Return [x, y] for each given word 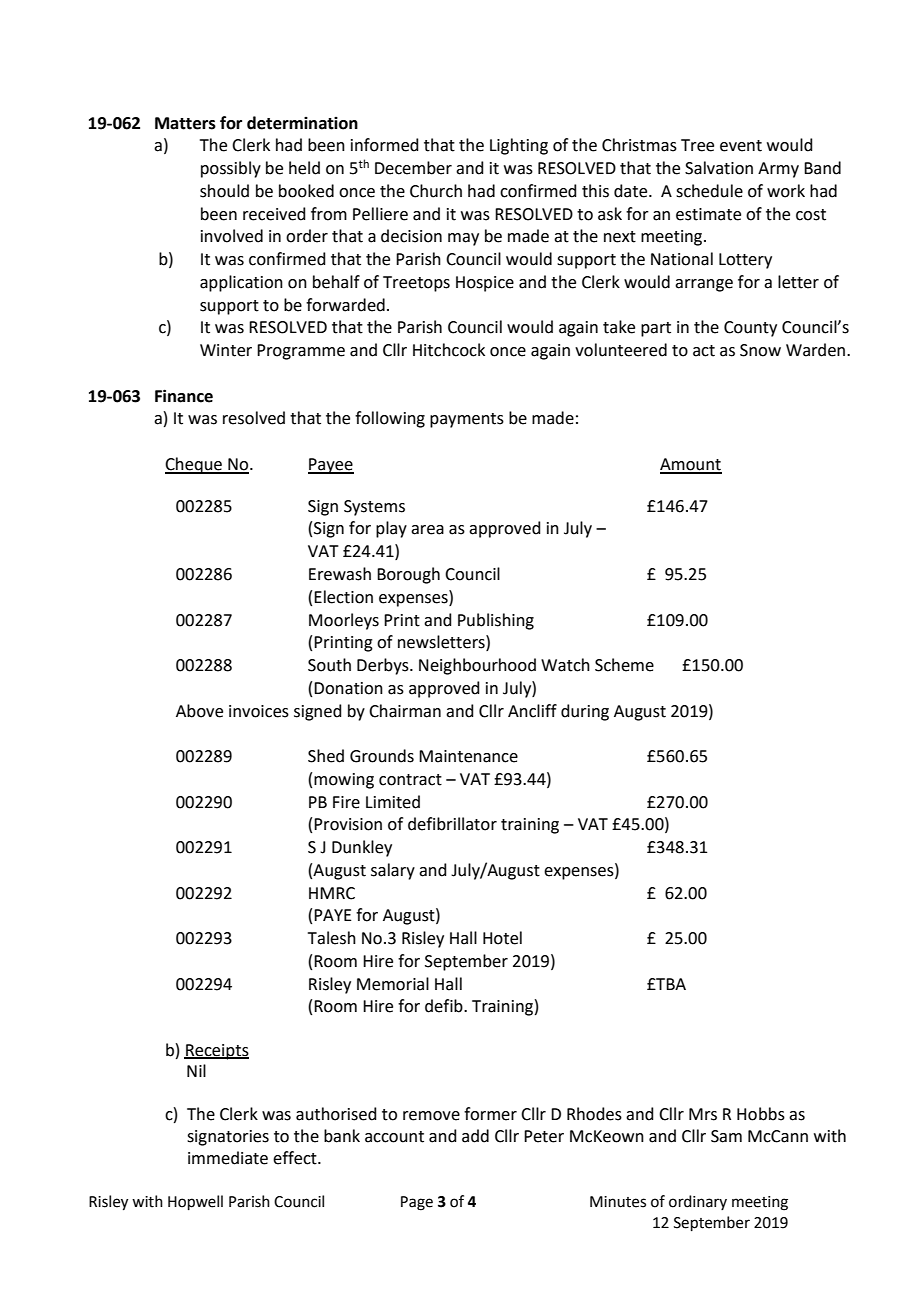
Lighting [519, 146]
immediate [228, 1158]
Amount [691, 465]
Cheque [194, 465]
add [475, 1136]
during [585, 712]
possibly [231, 169]
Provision [348, 824]
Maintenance [468, 756]
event [741, 146]
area [427, 530]
